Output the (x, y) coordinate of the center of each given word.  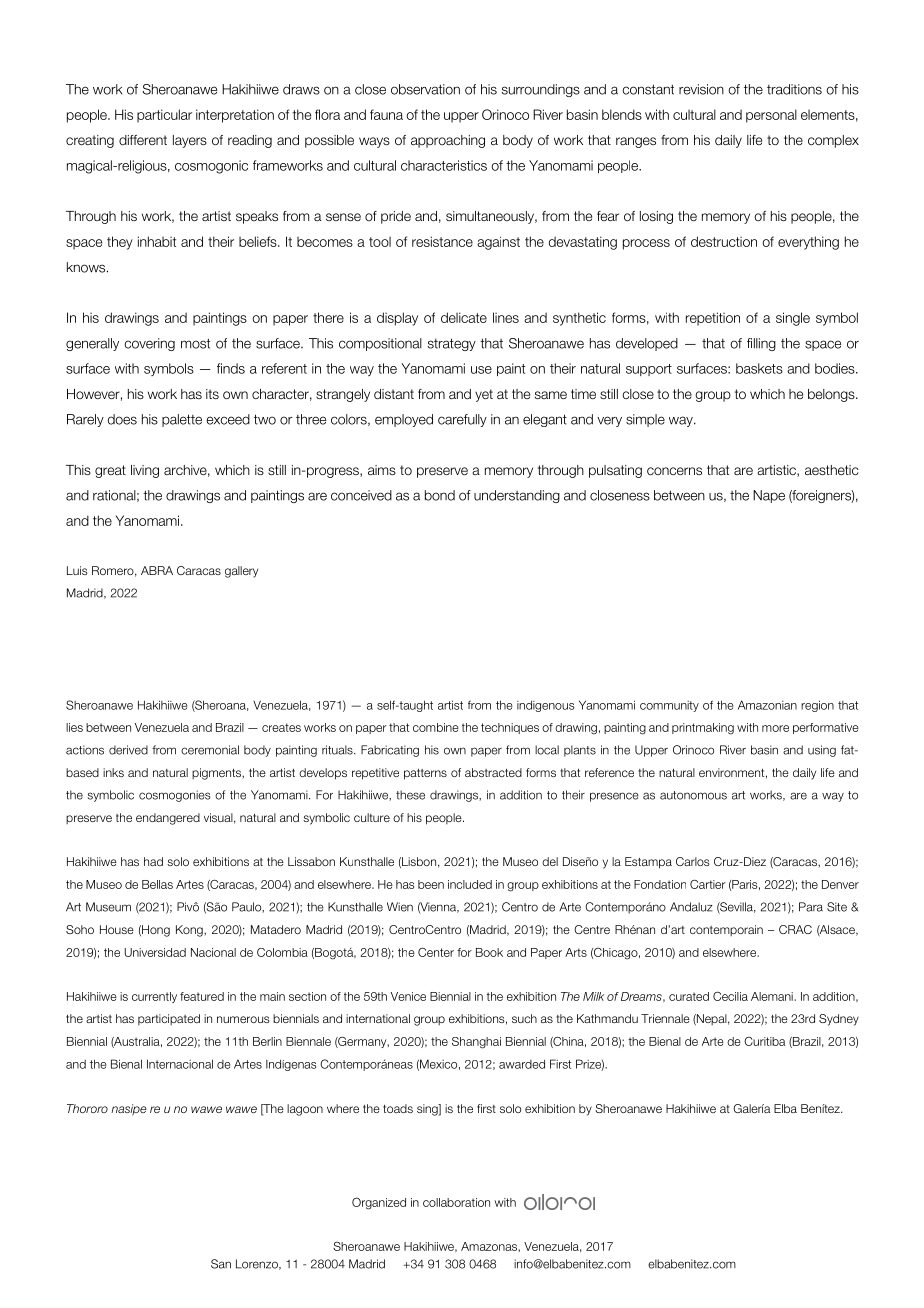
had (153, 861)
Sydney (839, 1020)
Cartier (708, 884)
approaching (448, 141)
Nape (769, 496)
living (145, 471)
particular (164, 116)
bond (440, 495)
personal (771, 116)
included (470, 884)
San (221, 1264)
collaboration (456, 1202)
